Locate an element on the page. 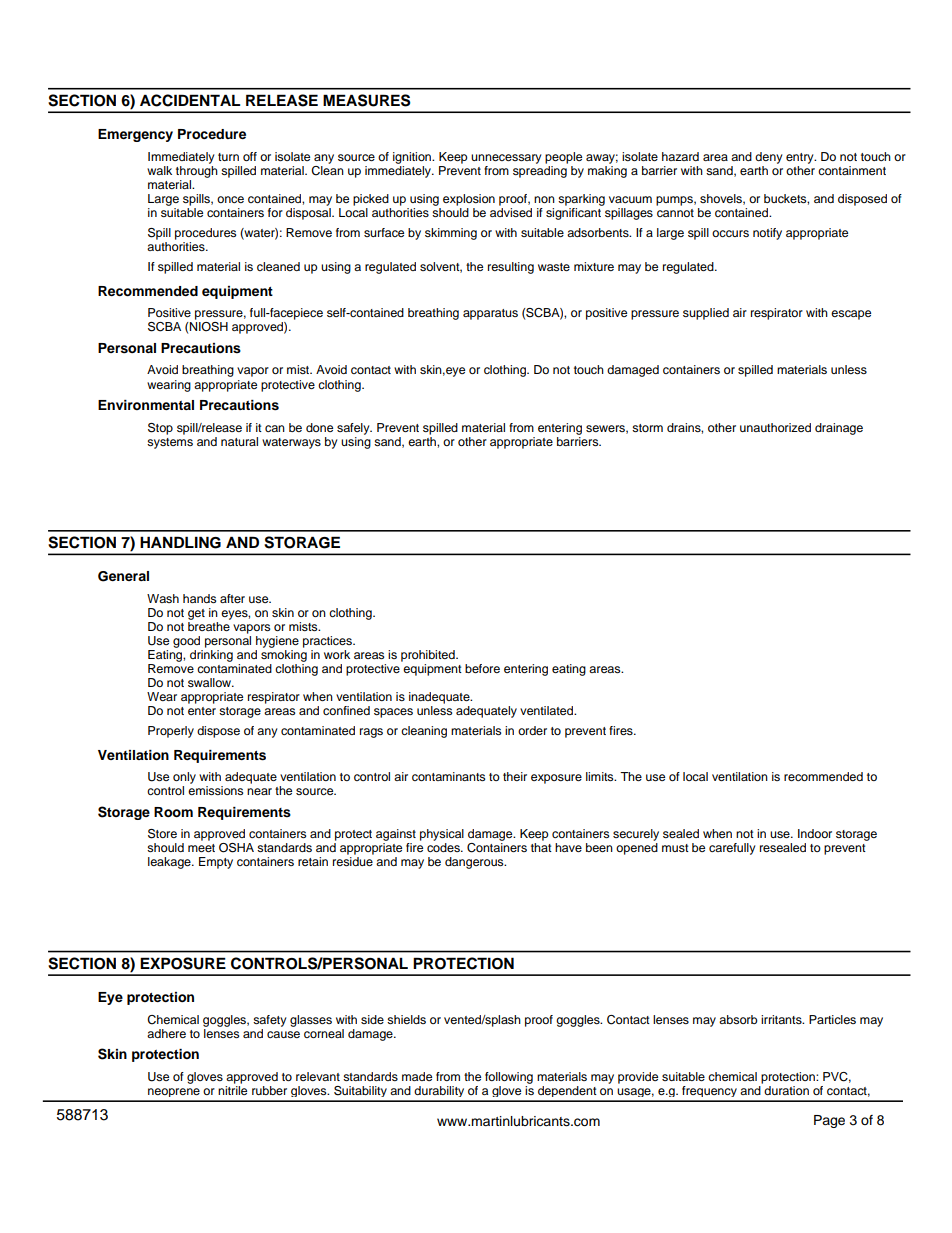 This page has width=952, height=1233. deny is located at coordinates (769, 158).
